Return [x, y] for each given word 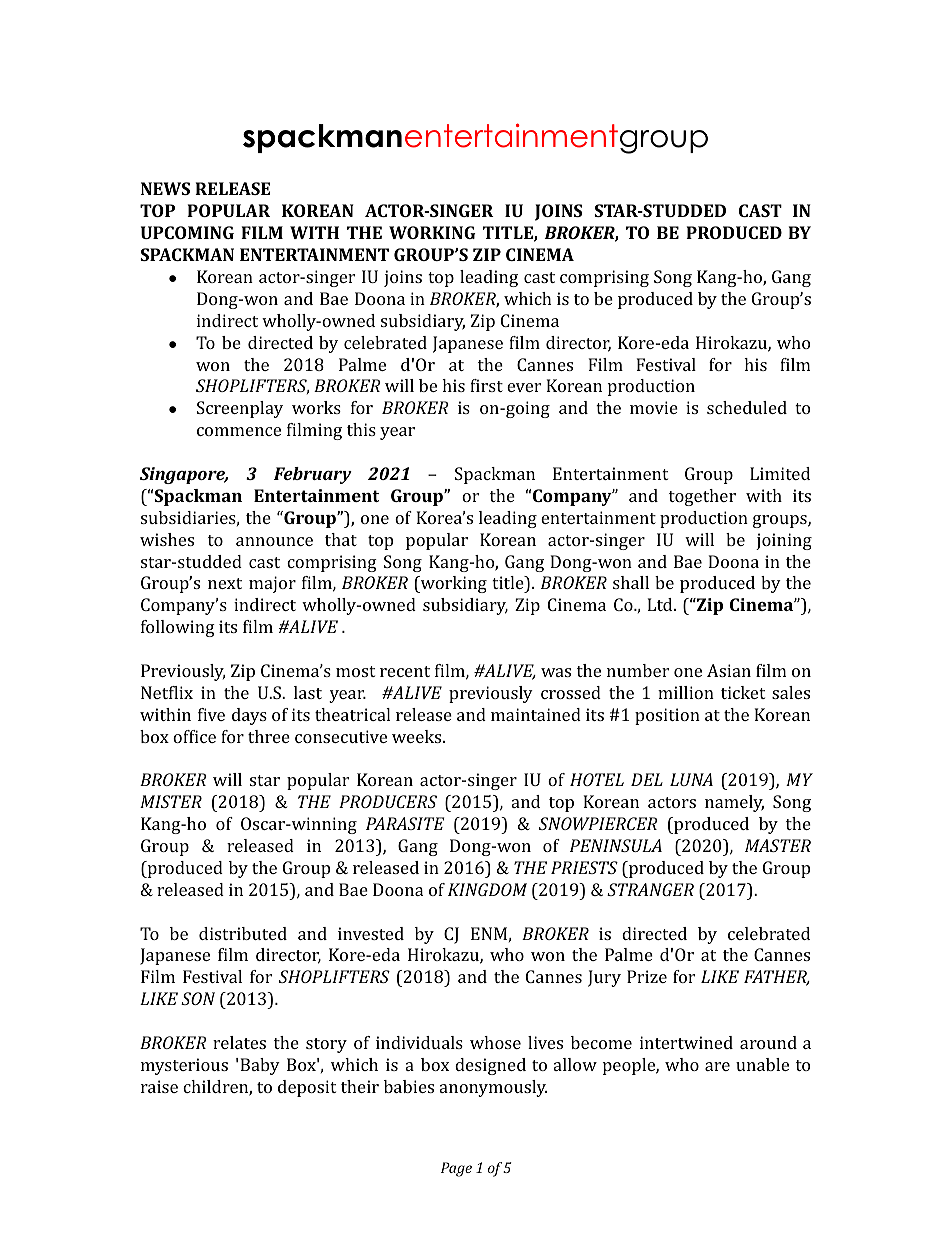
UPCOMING [187, 232]
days [249, 716]
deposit [307, 1088]
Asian [729, 670]
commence [239, 431]
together [702, 497]
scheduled [747, 407]
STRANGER [650, 889]
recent [405, 671]
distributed [243, 933]
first [486, 385]
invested [371, 933]
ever [524, 387]
